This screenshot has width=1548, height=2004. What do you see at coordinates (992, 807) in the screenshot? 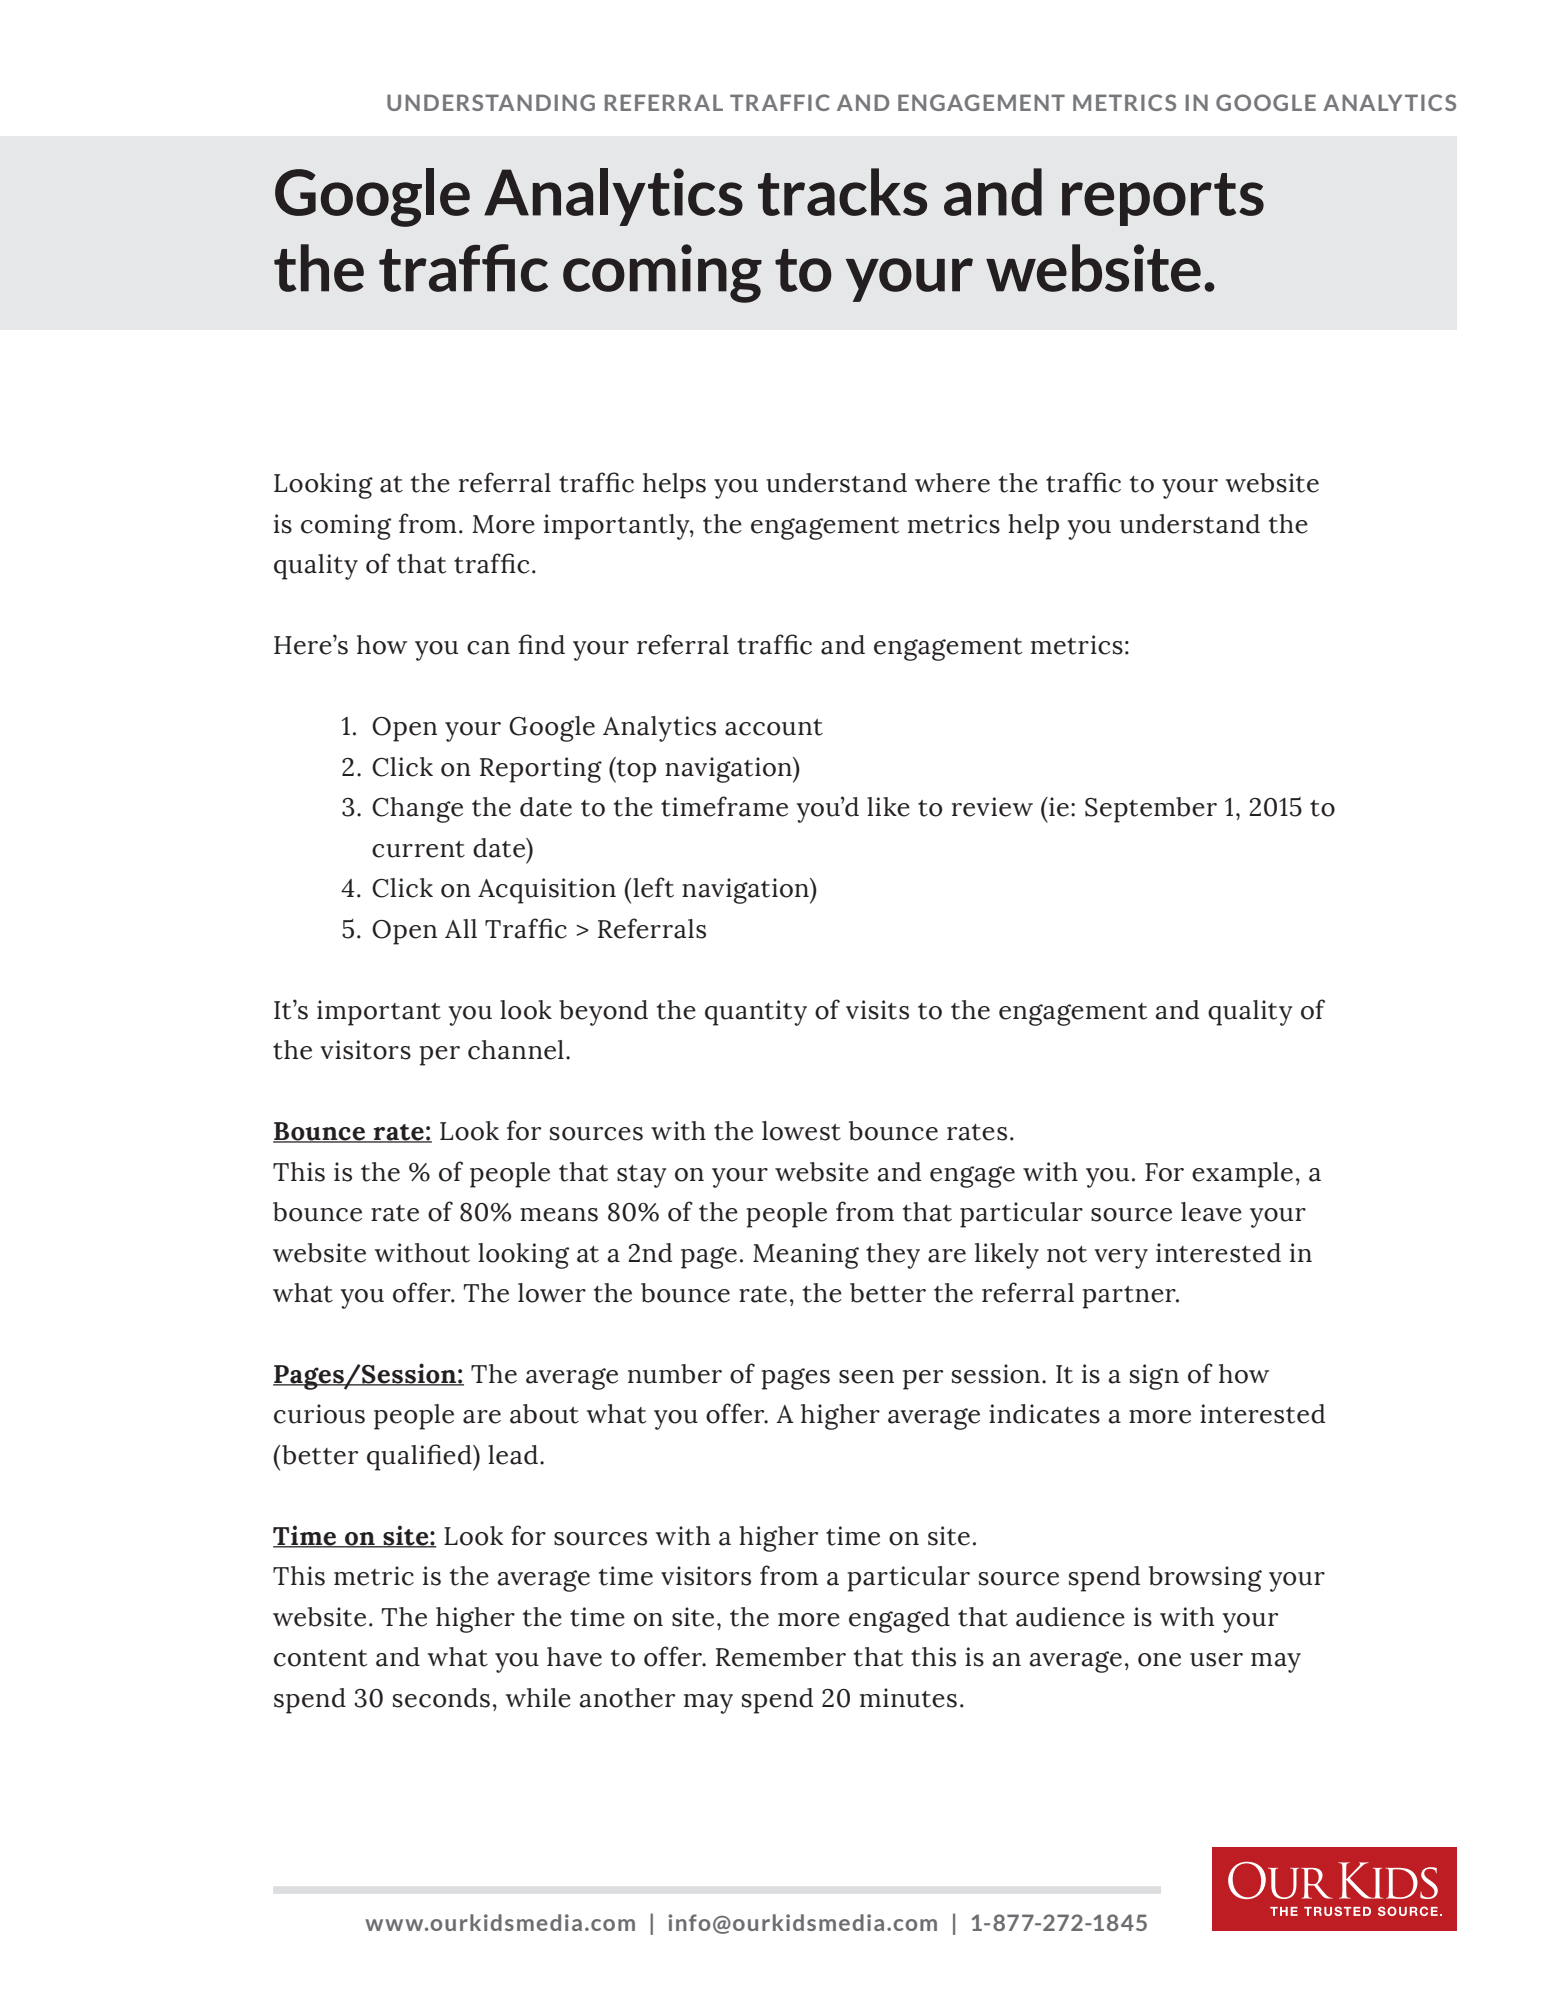
I see `review` at bounding box center [992, 807].
